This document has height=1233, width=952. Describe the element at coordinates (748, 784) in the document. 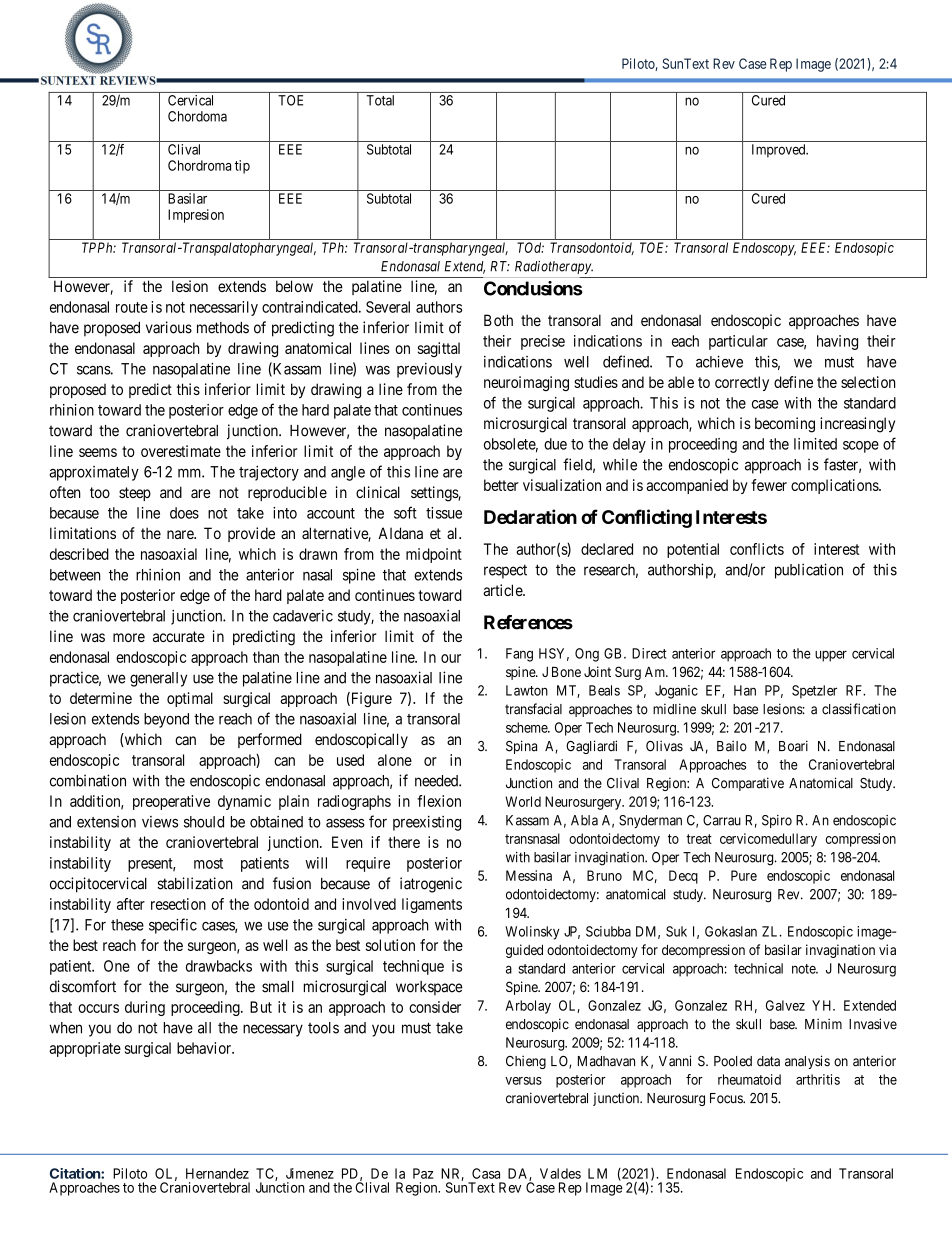

I see `Comparative` at that location.
